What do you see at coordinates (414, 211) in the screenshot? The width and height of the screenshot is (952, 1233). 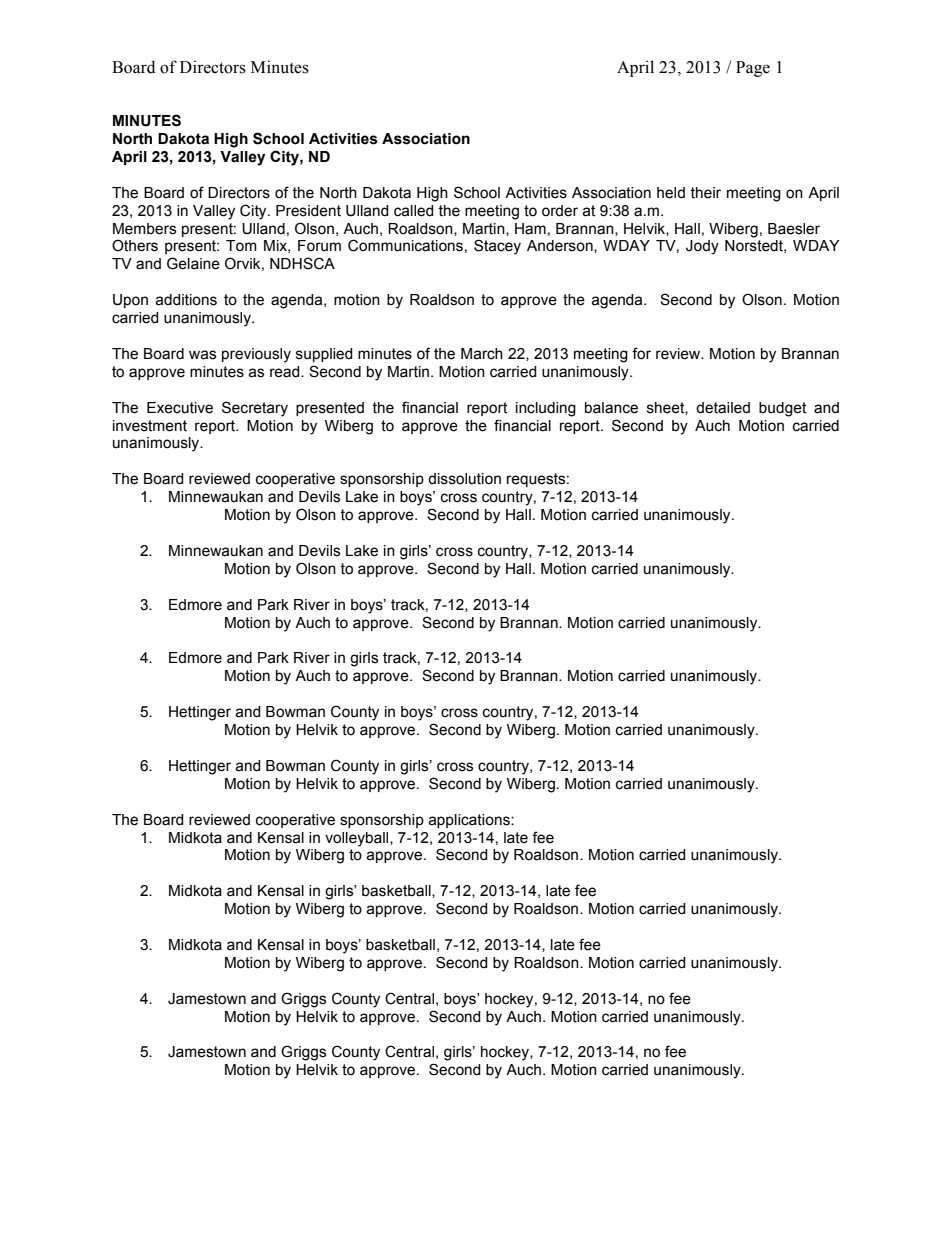 I see `called` at bounding box center [414, 211].
